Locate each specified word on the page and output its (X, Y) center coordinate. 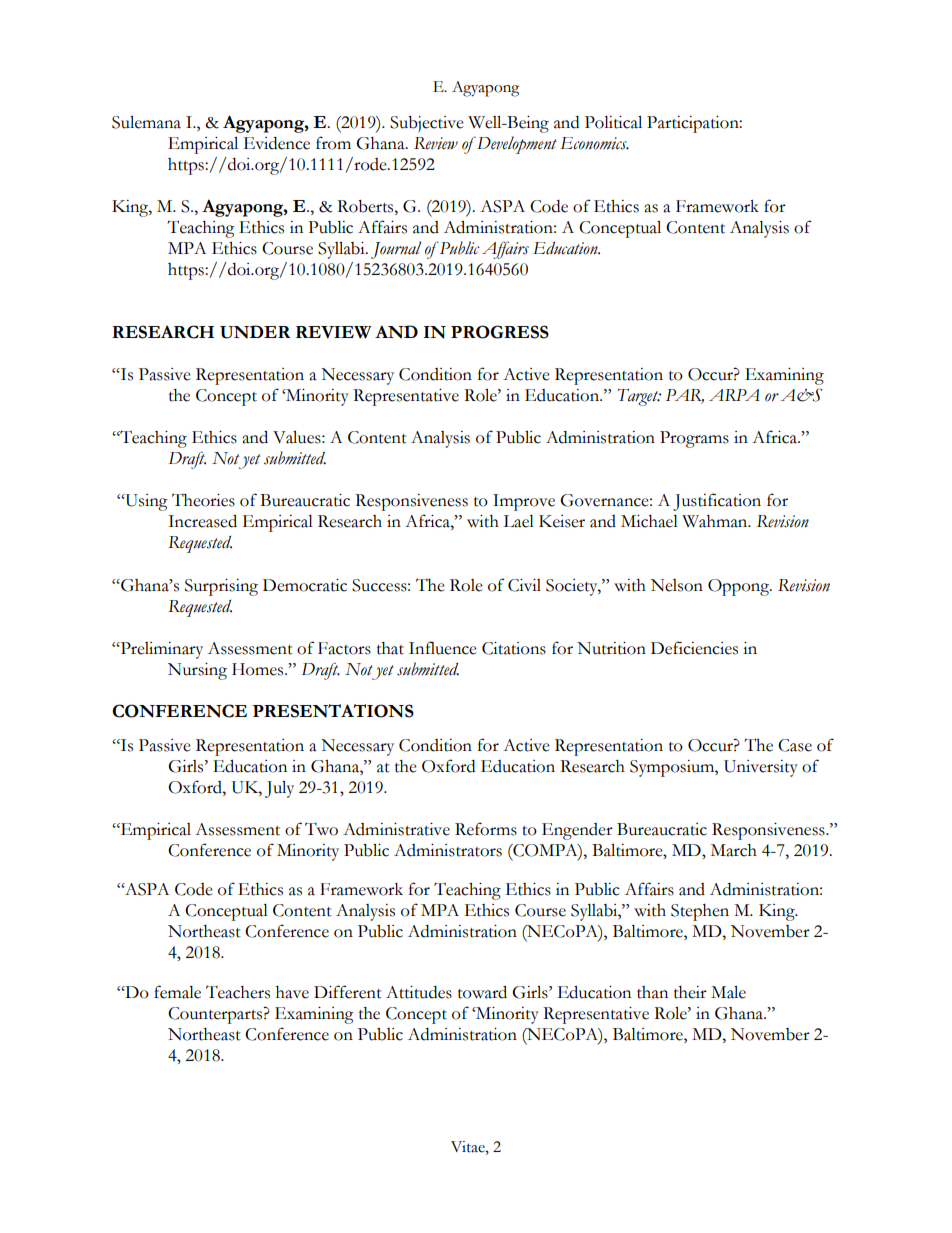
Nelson (677, 585)
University (761, 768)
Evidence (276, 143)
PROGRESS (500, 332)
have (292, 992)
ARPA (734, 395)
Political (613, 122)
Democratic (305, 585)
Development (516, 145)
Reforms (486, 829)
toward (482, 992)
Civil (524, 585)
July (279, 789)
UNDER (255, 332)
